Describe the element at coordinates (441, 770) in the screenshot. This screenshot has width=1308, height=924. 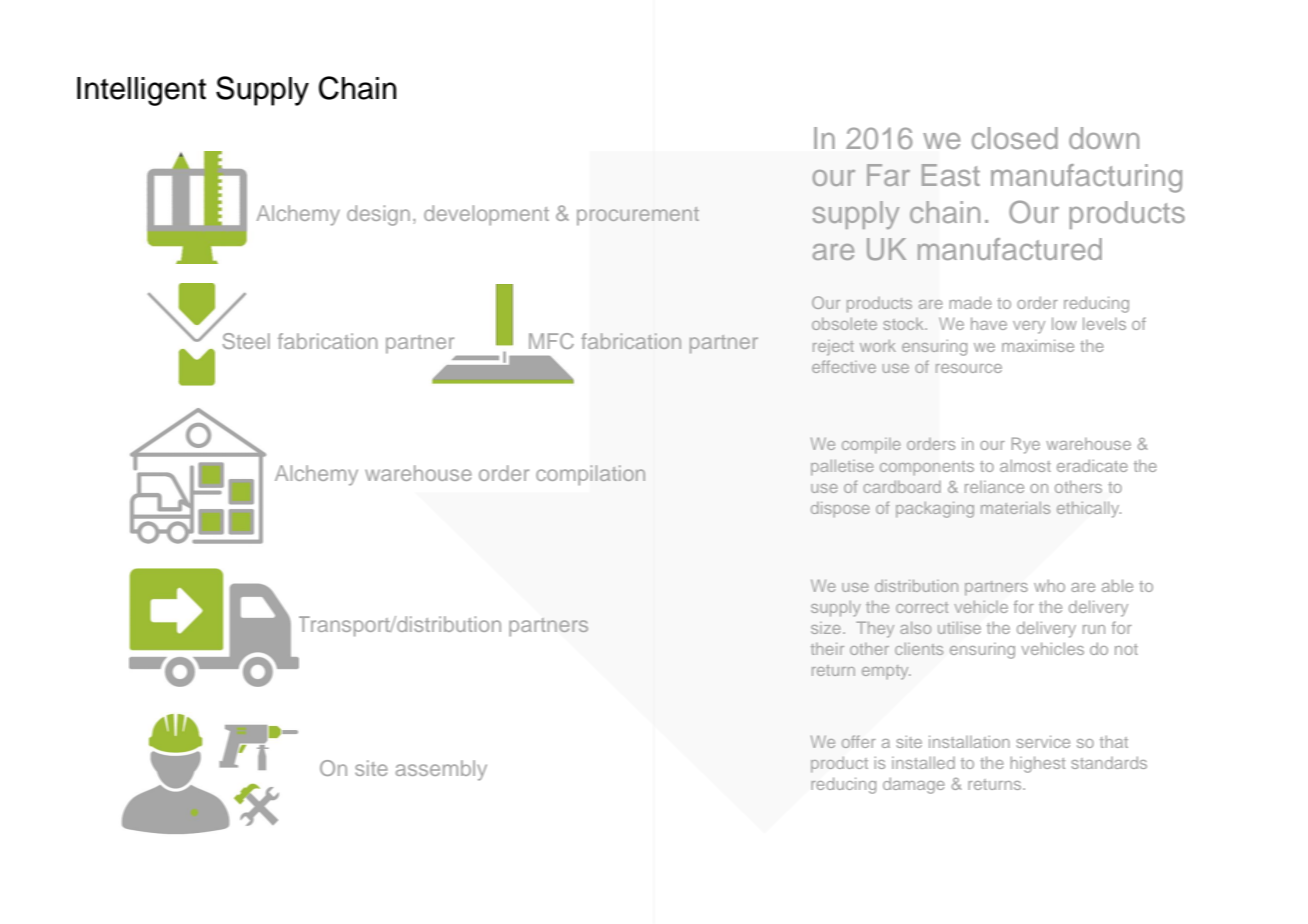
I see `assembly` at that location.
